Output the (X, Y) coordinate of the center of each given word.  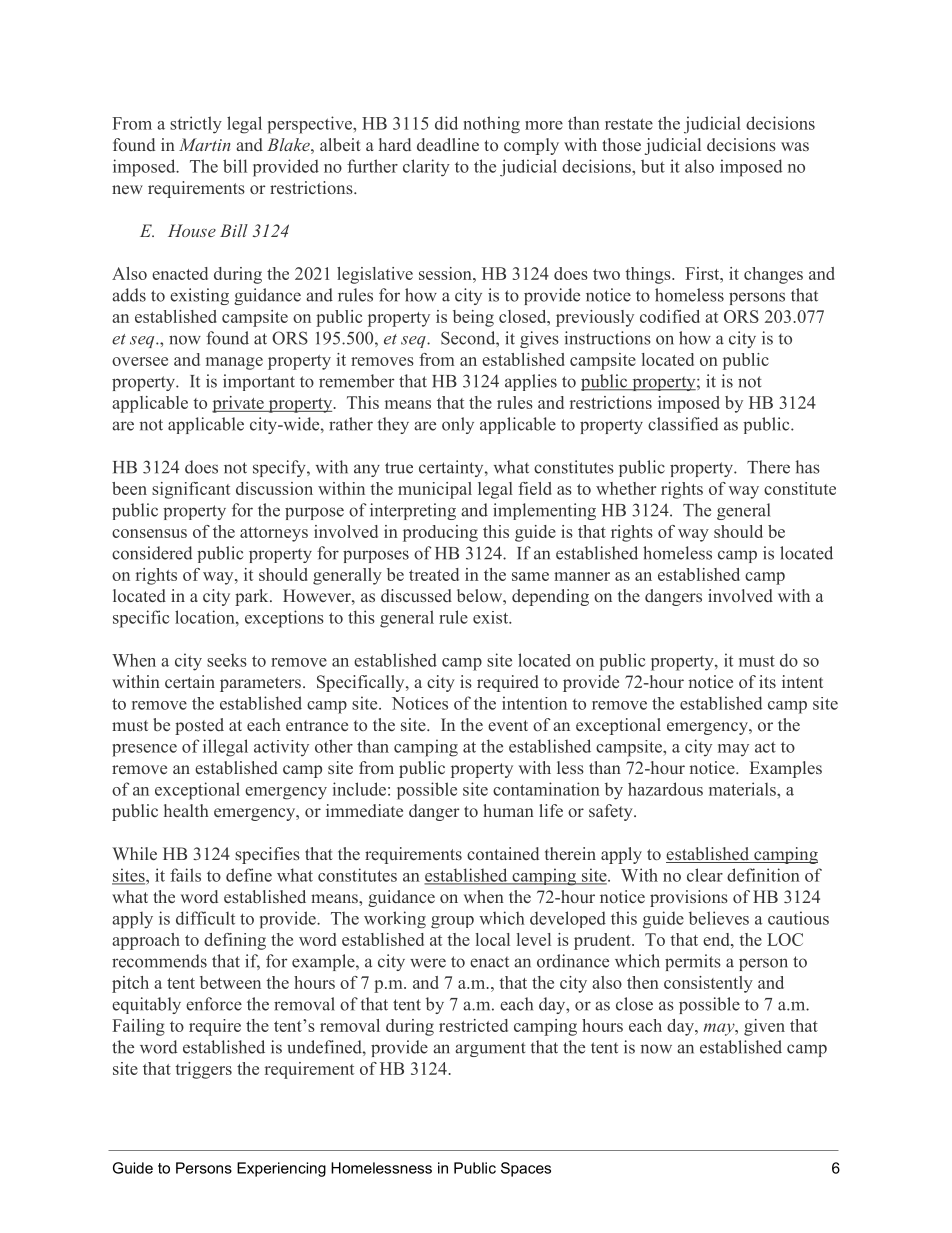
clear (705, 875)
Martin (204, 144)
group (452, 922)
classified (683, 424)
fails (185, 875)
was (795, 146)
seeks (227, 660)
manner (582, 576)
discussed (416, 595)
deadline (448, 144)
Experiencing (281, 1169)
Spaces (526, 1169)
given (764, 1027)
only (458, 425)
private (239, 404)
